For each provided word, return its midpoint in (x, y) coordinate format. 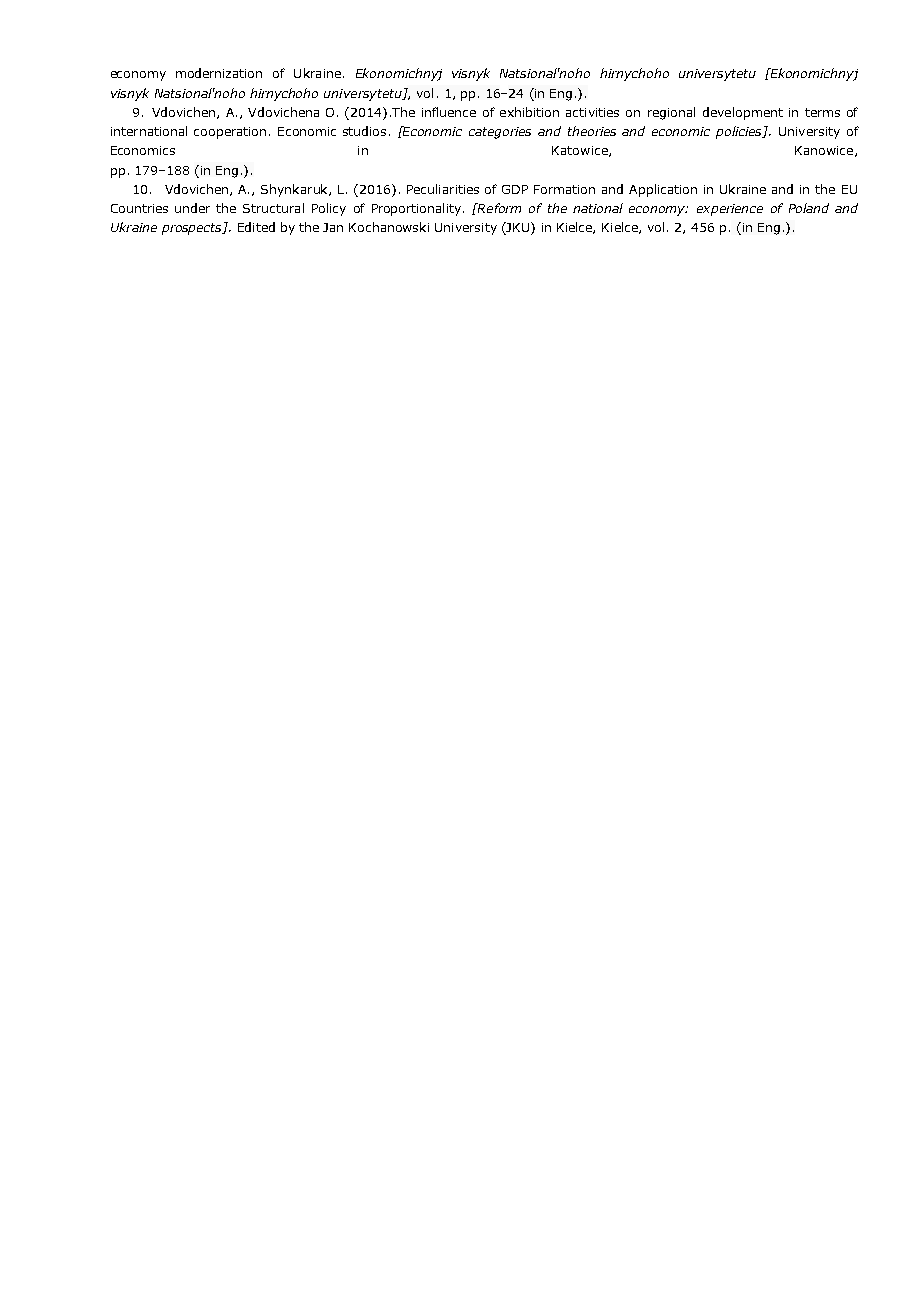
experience (730, 210)
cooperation (230, 133)
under (192, 208)
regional (671, 113)
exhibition (529, 112)
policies (740, 132)
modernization (219, 73)
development (743, 113)
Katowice (581, 151)
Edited (256, 227)
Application (663, 190)
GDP (515, 189)
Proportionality (416, 209)
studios (364, 131)
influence (449, 112)
